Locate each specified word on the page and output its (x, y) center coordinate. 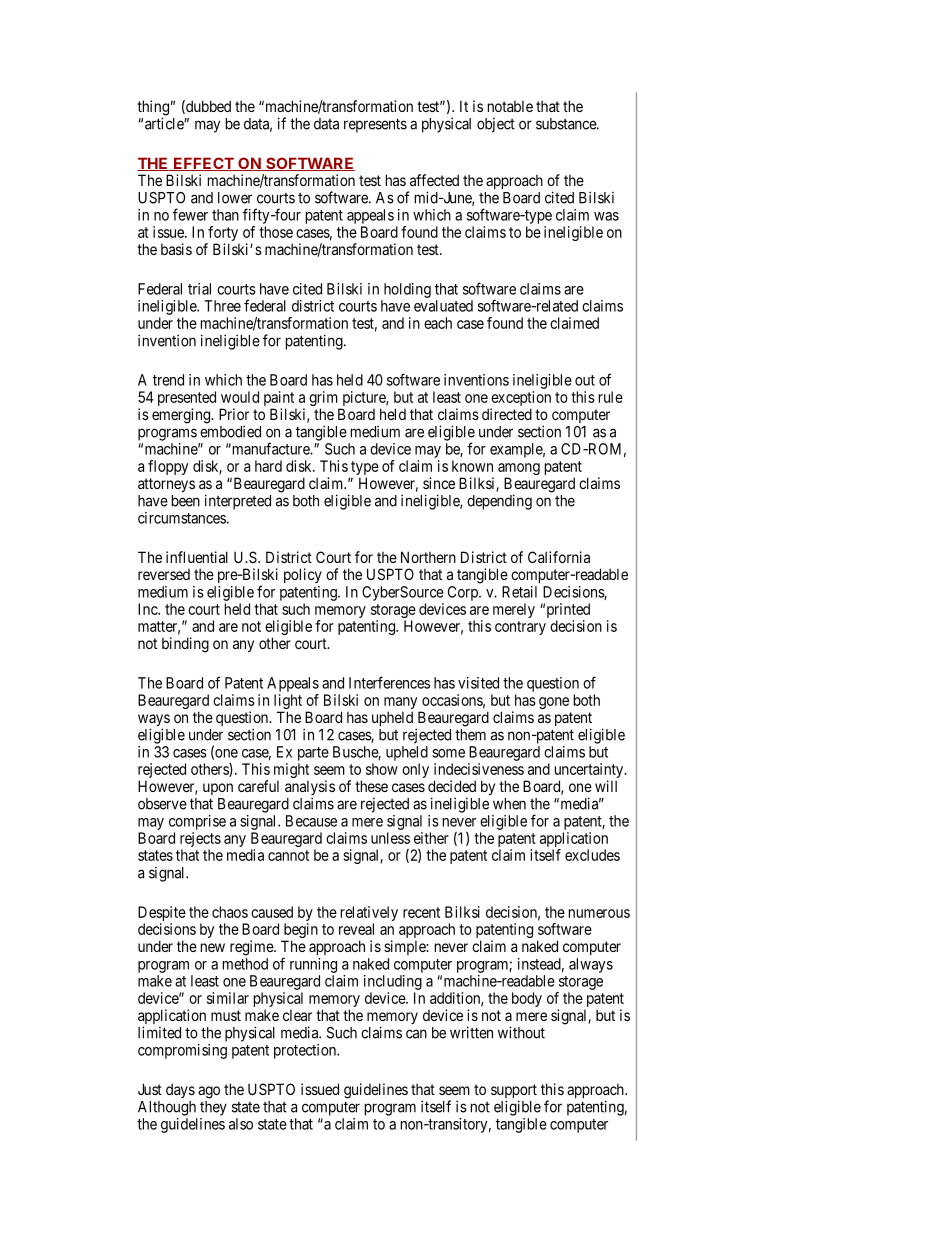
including (393, 982)
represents (375, 125)
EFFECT (204, 164)
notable (510, 106)
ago (209, 1092)
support (514, 1092)
